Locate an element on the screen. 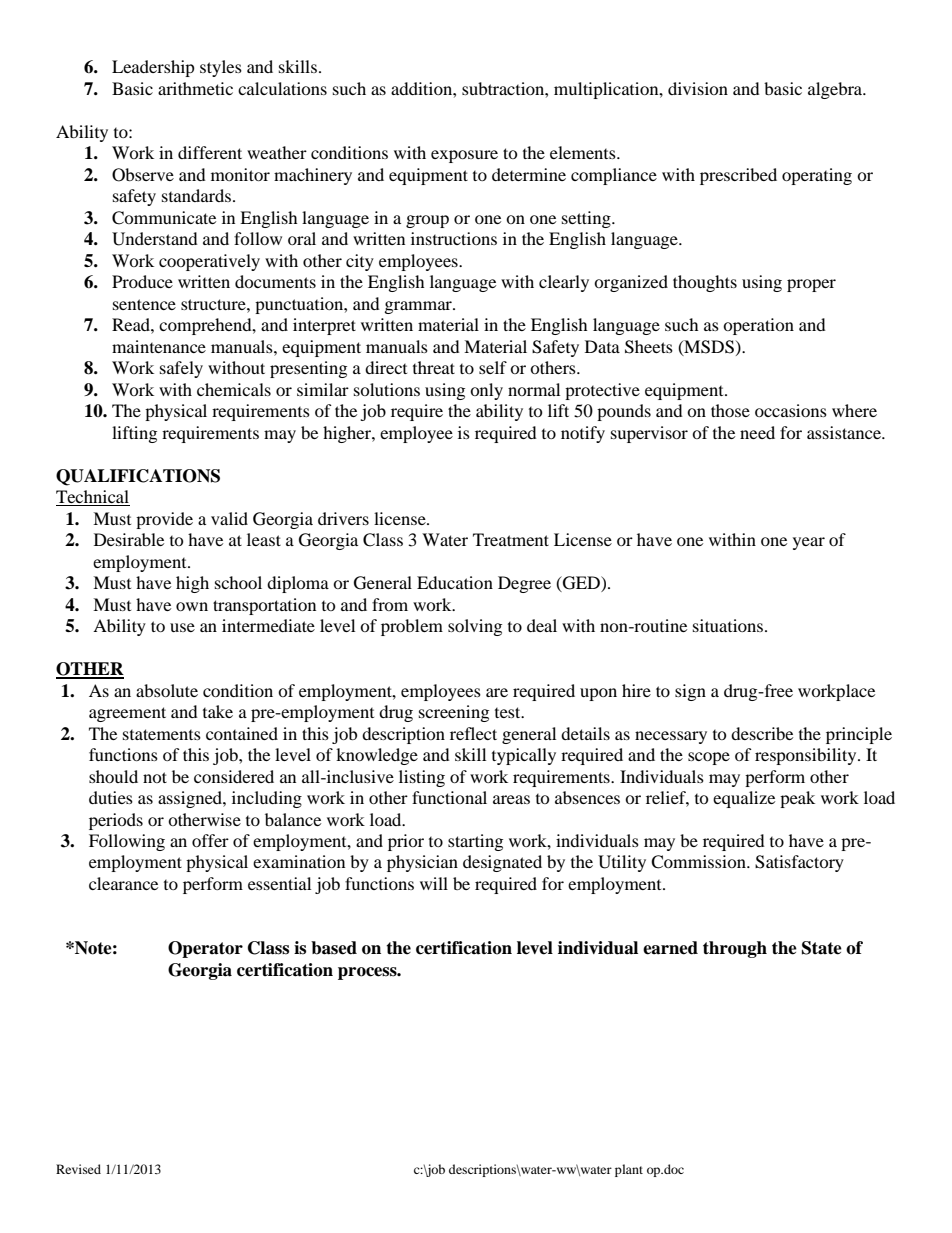  division is located at coordinates (698, 88).
